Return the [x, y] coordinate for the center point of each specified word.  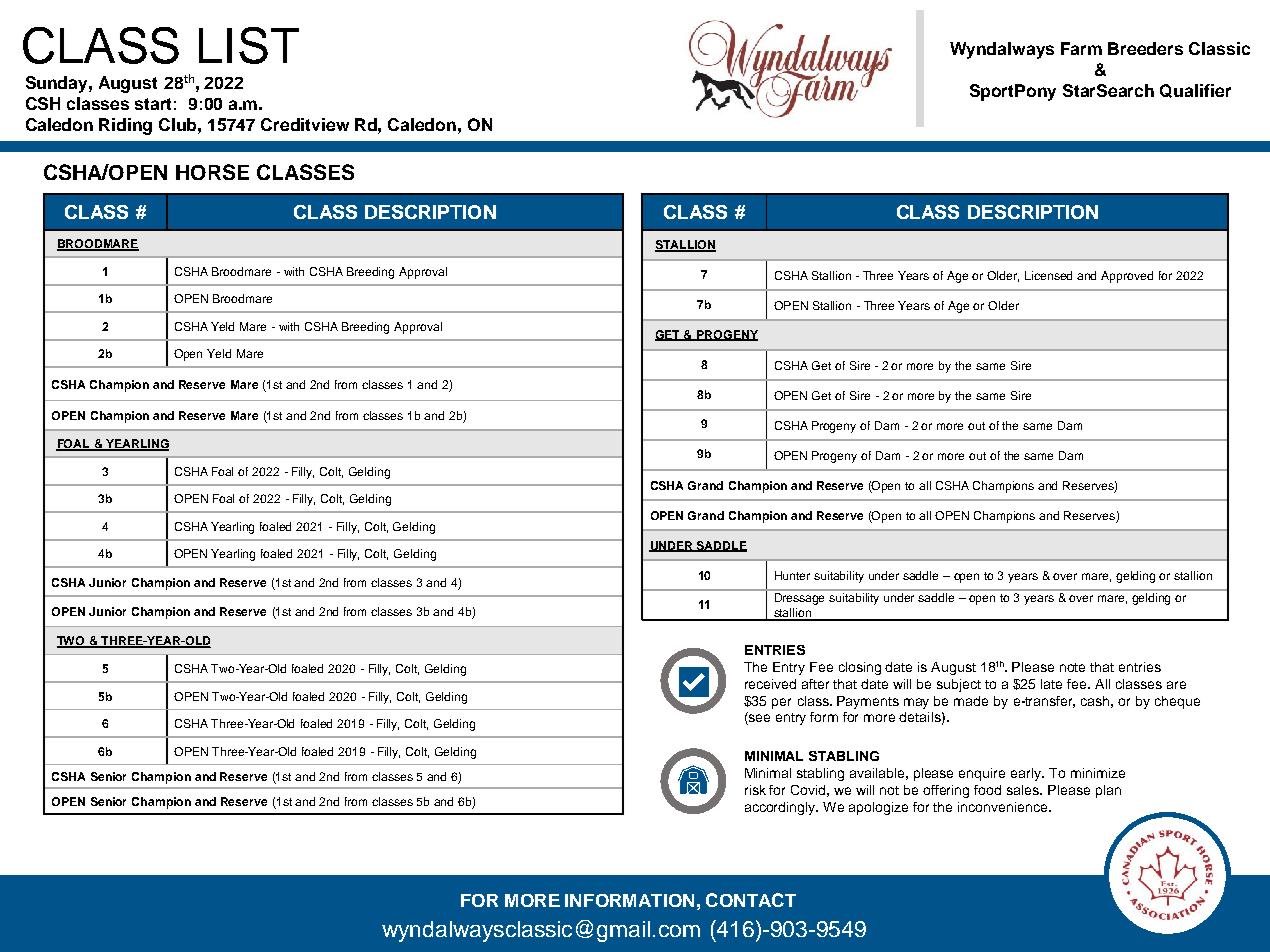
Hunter [792, 575]
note [1072, 667]
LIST [249, 45]
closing [860, 668]
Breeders [1145, 48]
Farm [1081, 48]
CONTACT [751, 900]
